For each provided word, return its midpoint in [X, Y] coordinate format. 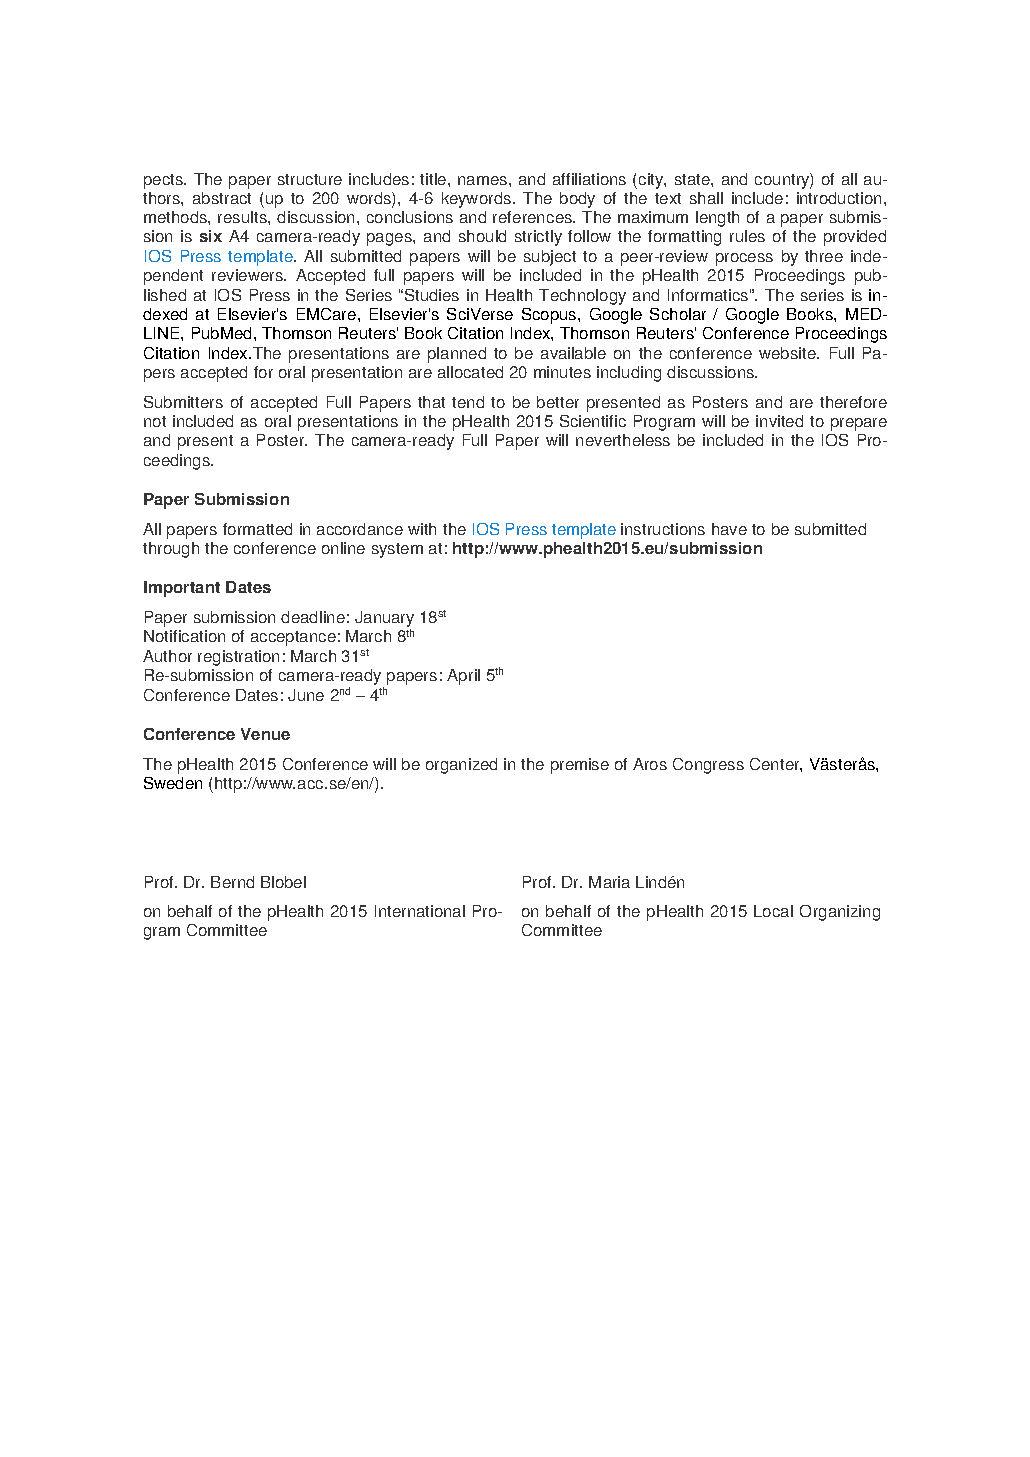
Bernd [232, 882]
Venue [265, 734]
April [463, 677]
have [729, 529]
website [788, 353]
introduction [839, 198]
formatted [257, 529]
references [534, 217]
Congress [708, 766]
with [422, 529]
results [243, 217]
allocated [470, 372]
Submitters [183, 402]
